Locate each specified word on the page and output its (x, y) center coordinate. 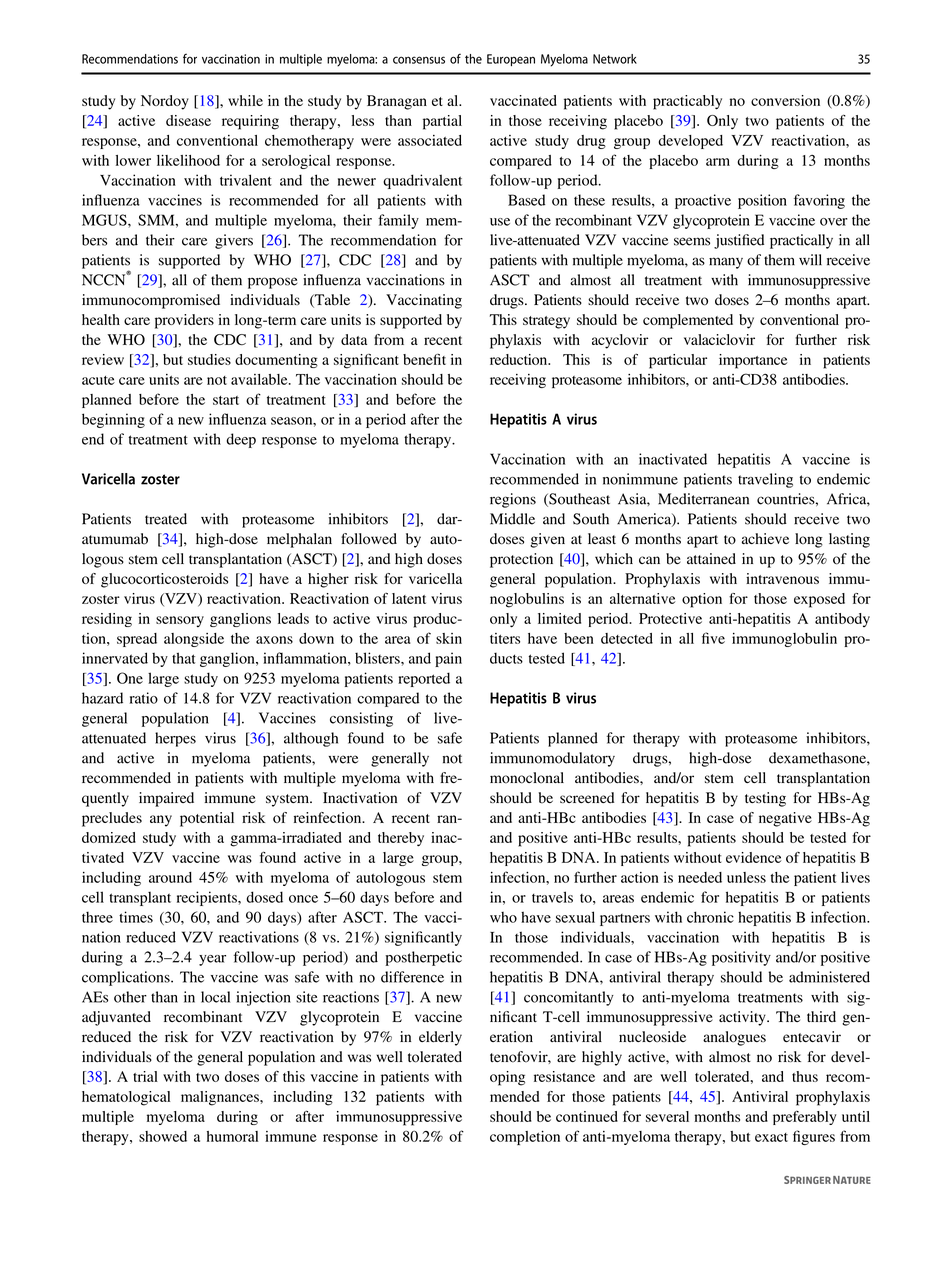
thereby (401, 839)
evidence (754, 857)
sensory (180, 621)
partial (442, 122)
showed (163, 1136)
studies (209, 359)
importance (753, 361)
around (170, 877)
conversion (785, 100)
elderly (440, 1038)
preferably (804, 1118)
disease (188, 120)
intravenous (782, 578)
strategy (546, 322)
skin (449, 638)
